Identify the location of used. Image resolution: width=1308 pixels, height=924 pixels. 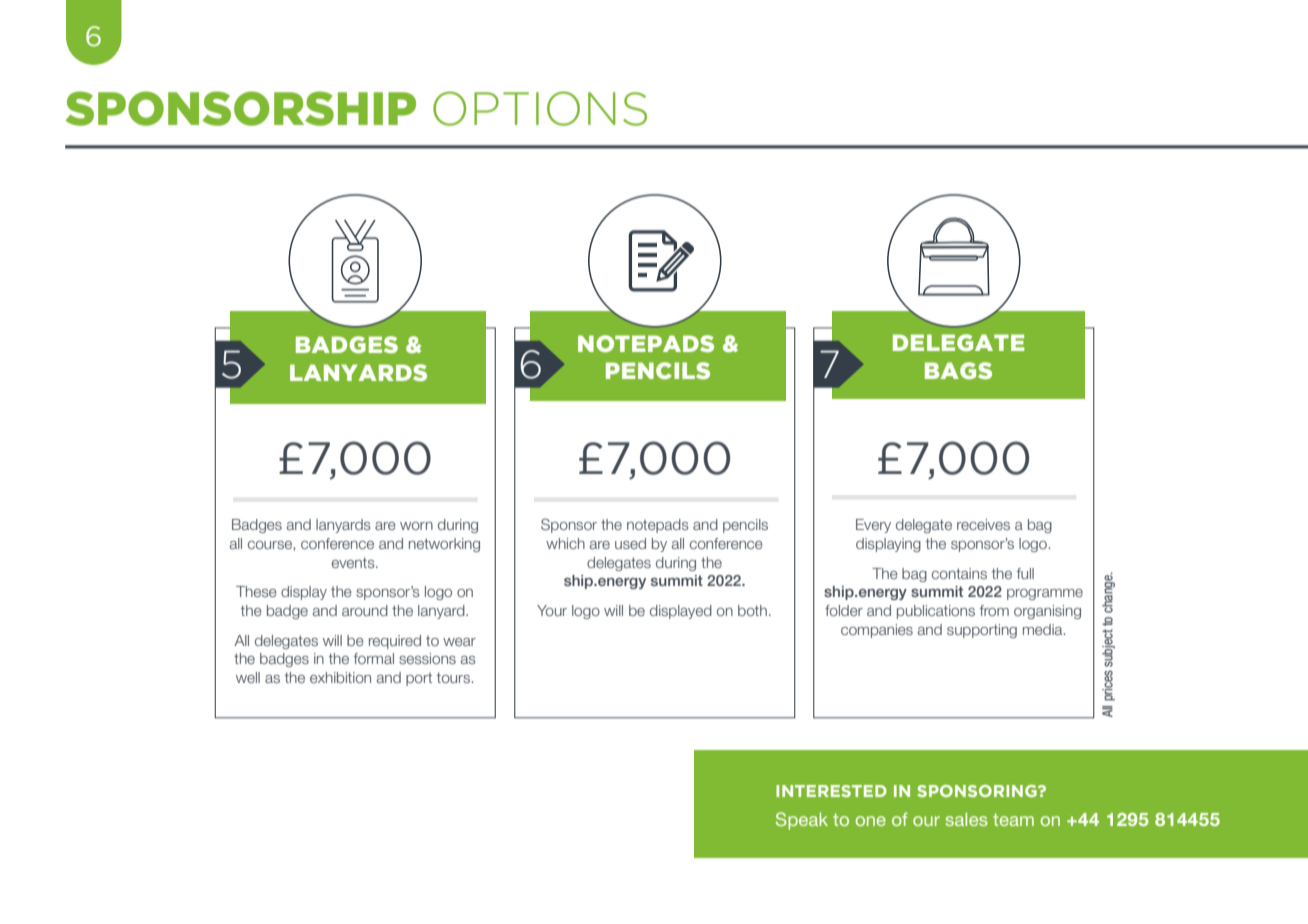
(630, 543).
